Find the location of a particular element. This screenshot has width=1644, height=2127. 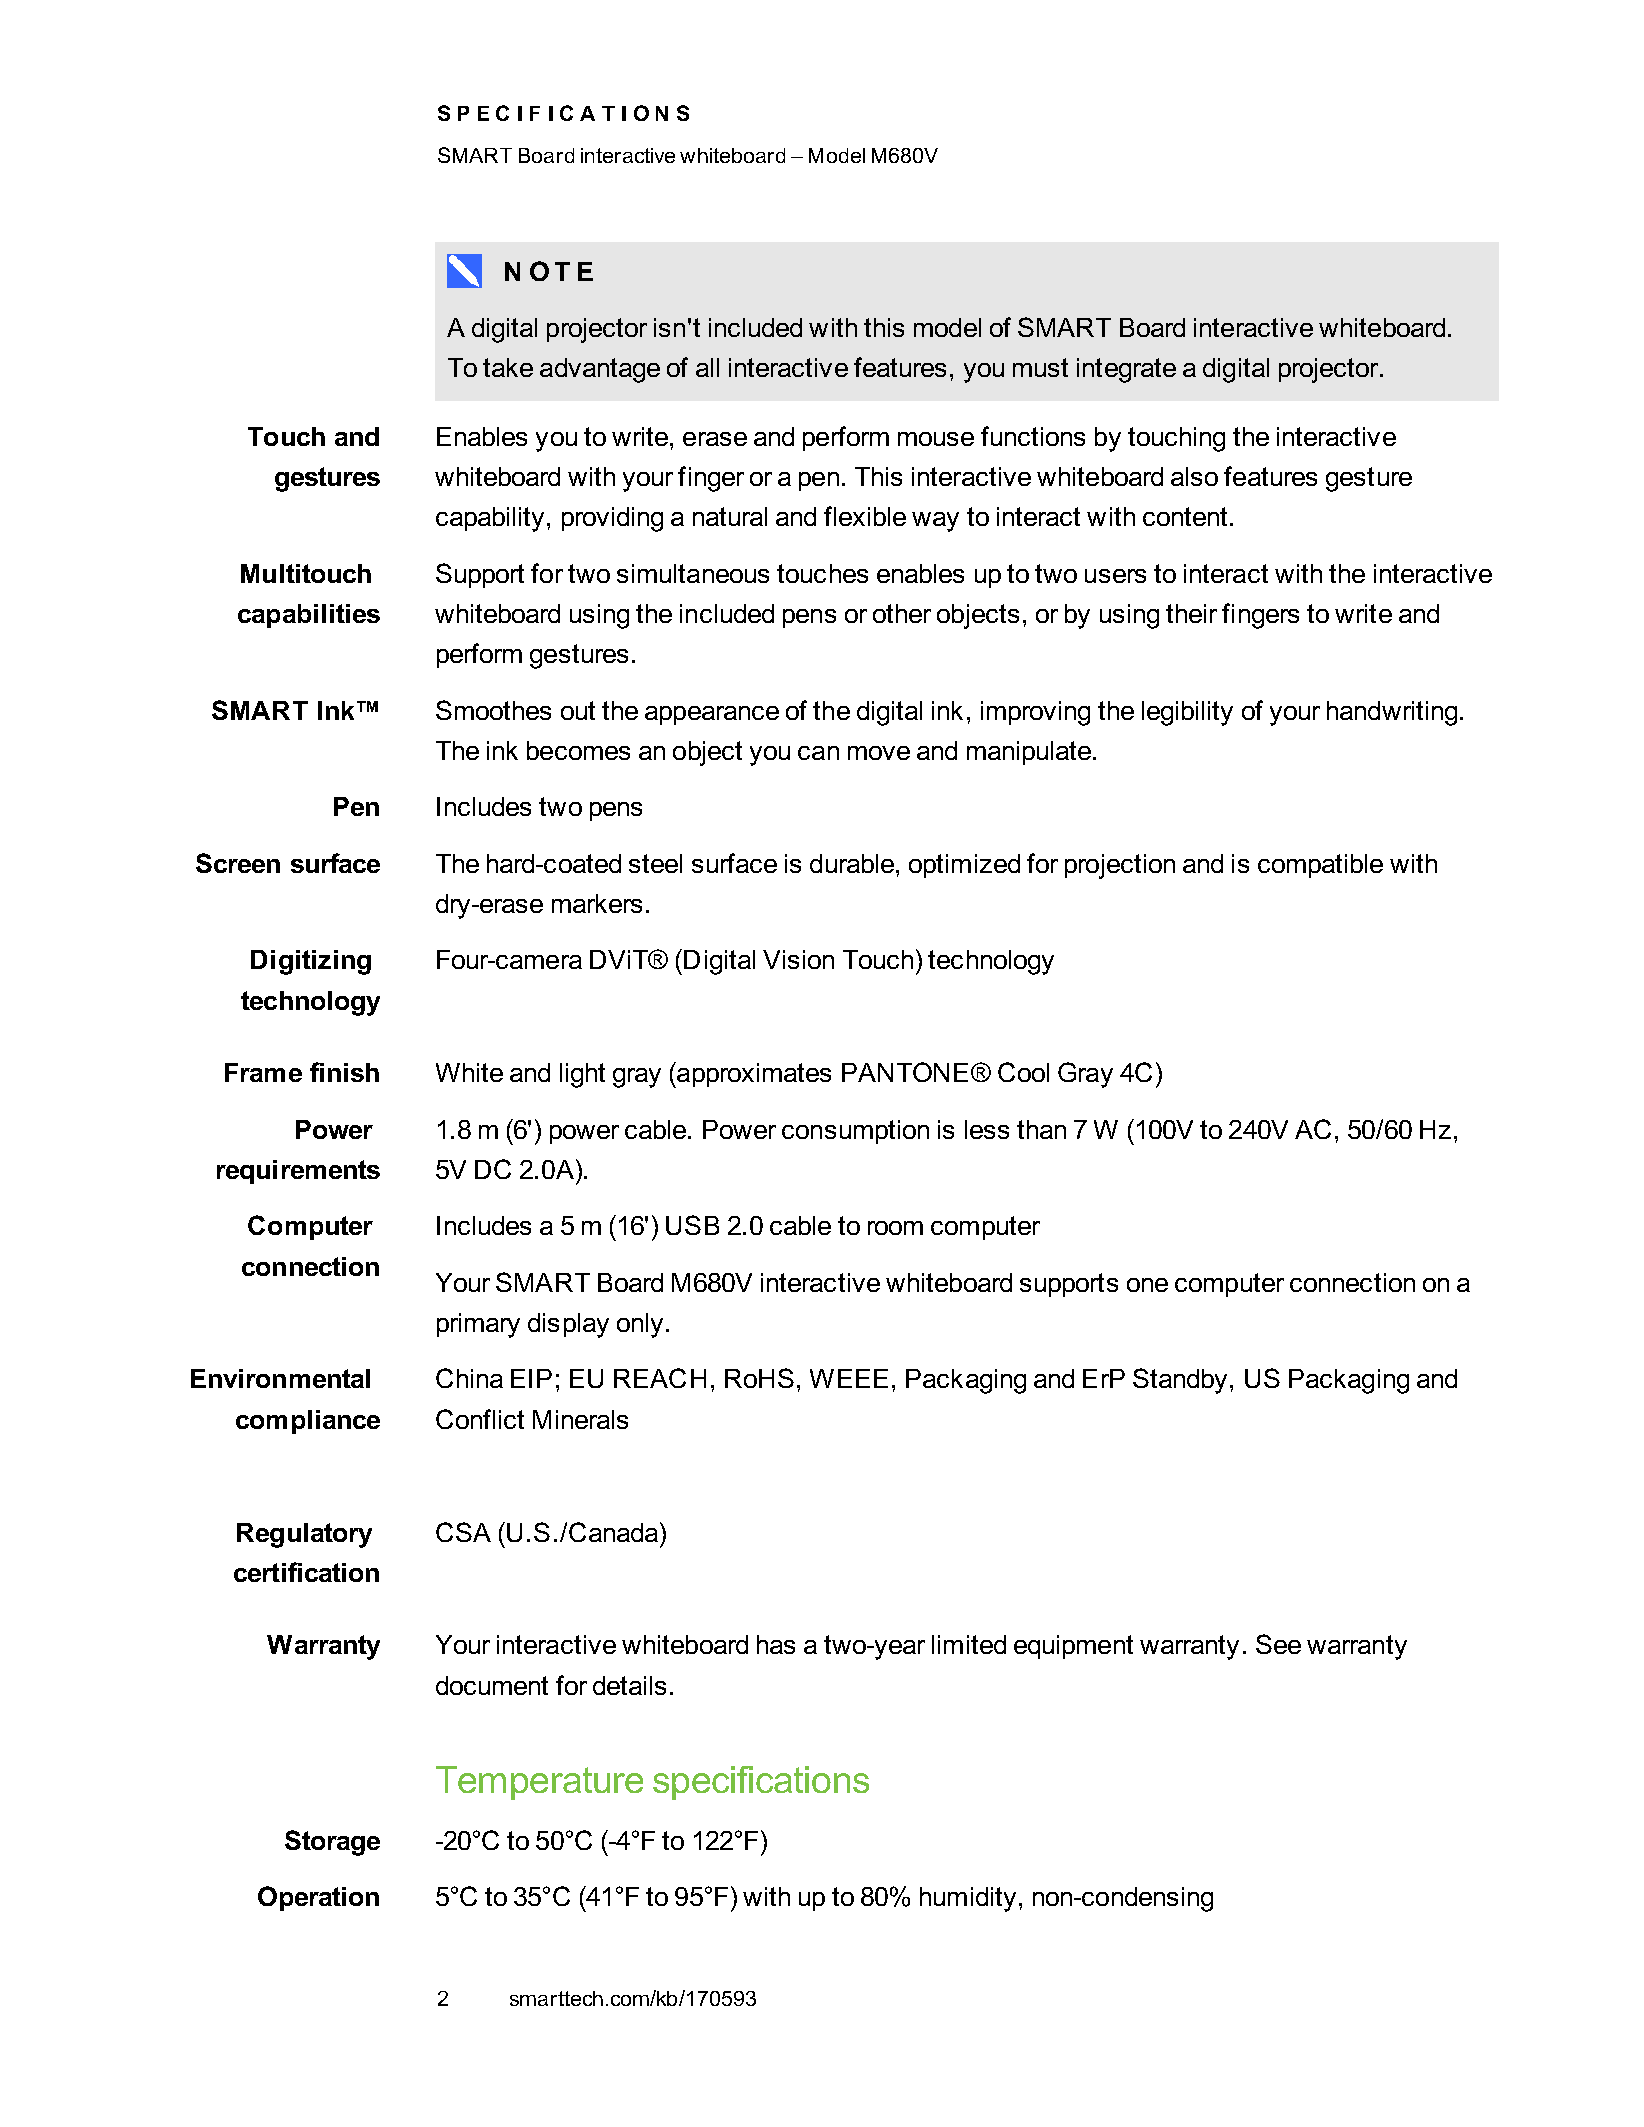

also is located at coordinates (1194, 476).
